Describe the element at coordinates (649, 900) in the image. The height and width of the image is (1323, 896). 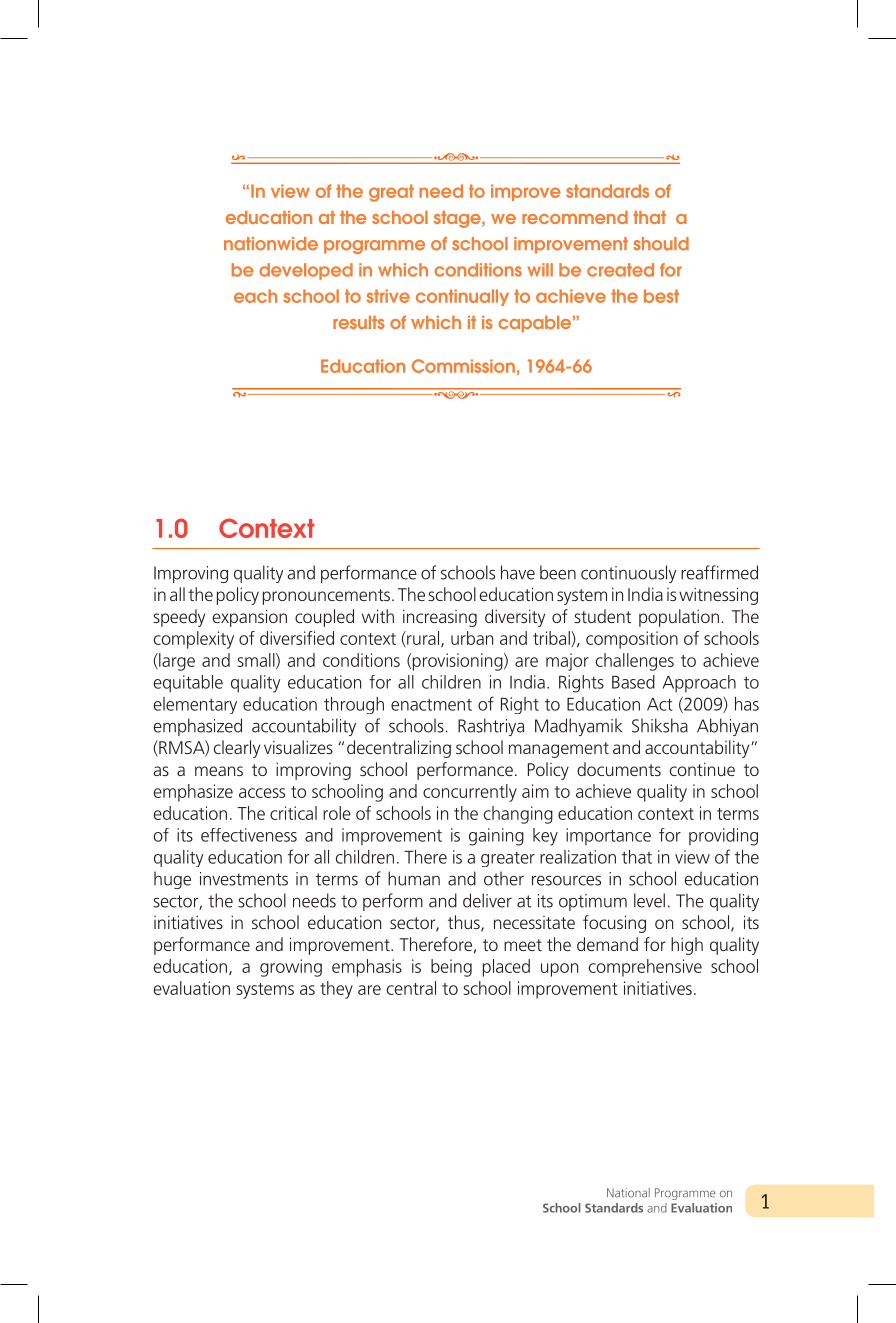
I see `level` at that location.
